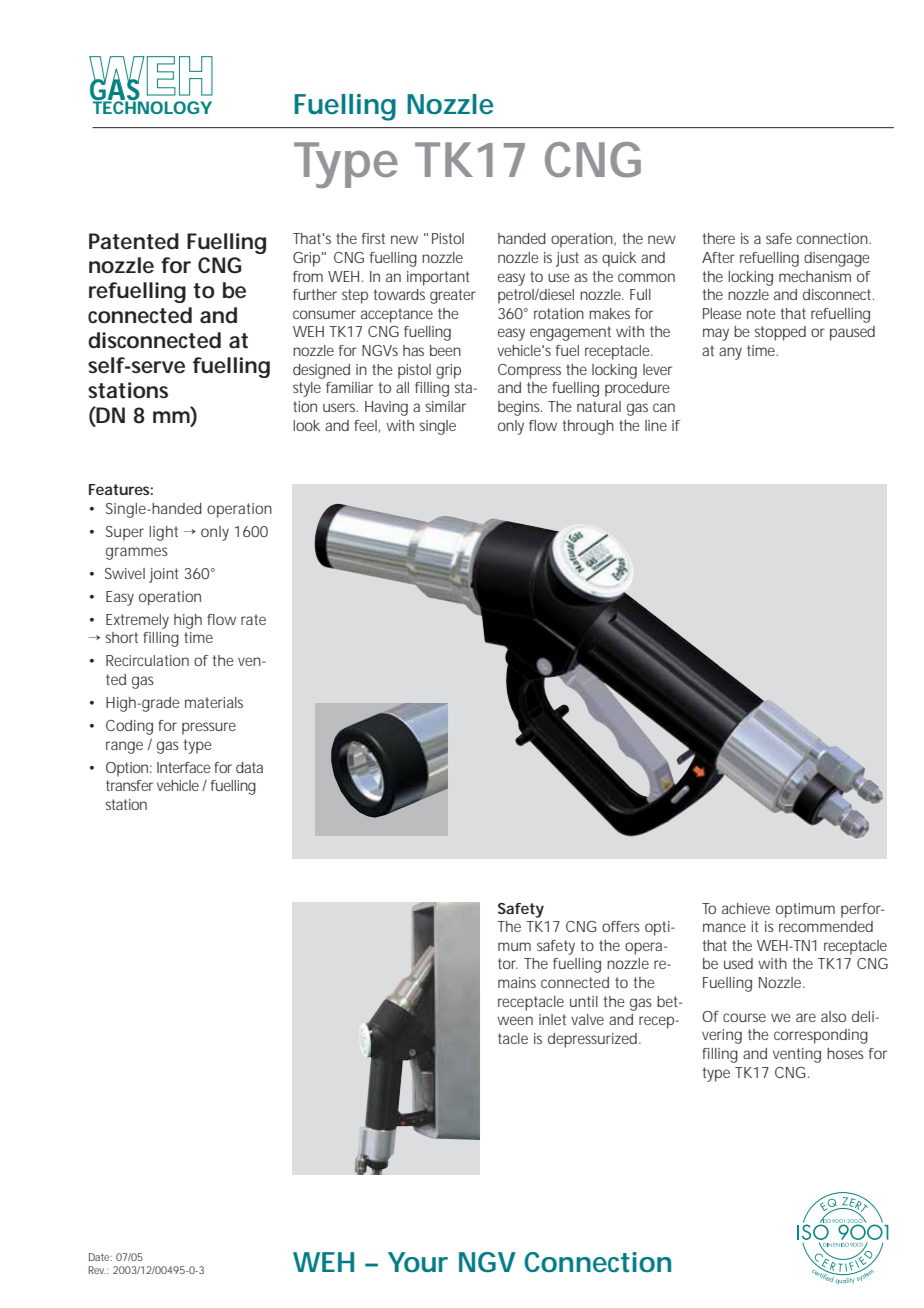 This screenshot has height=1308, width=924. I want to click on venting, so click(797, 1055).
